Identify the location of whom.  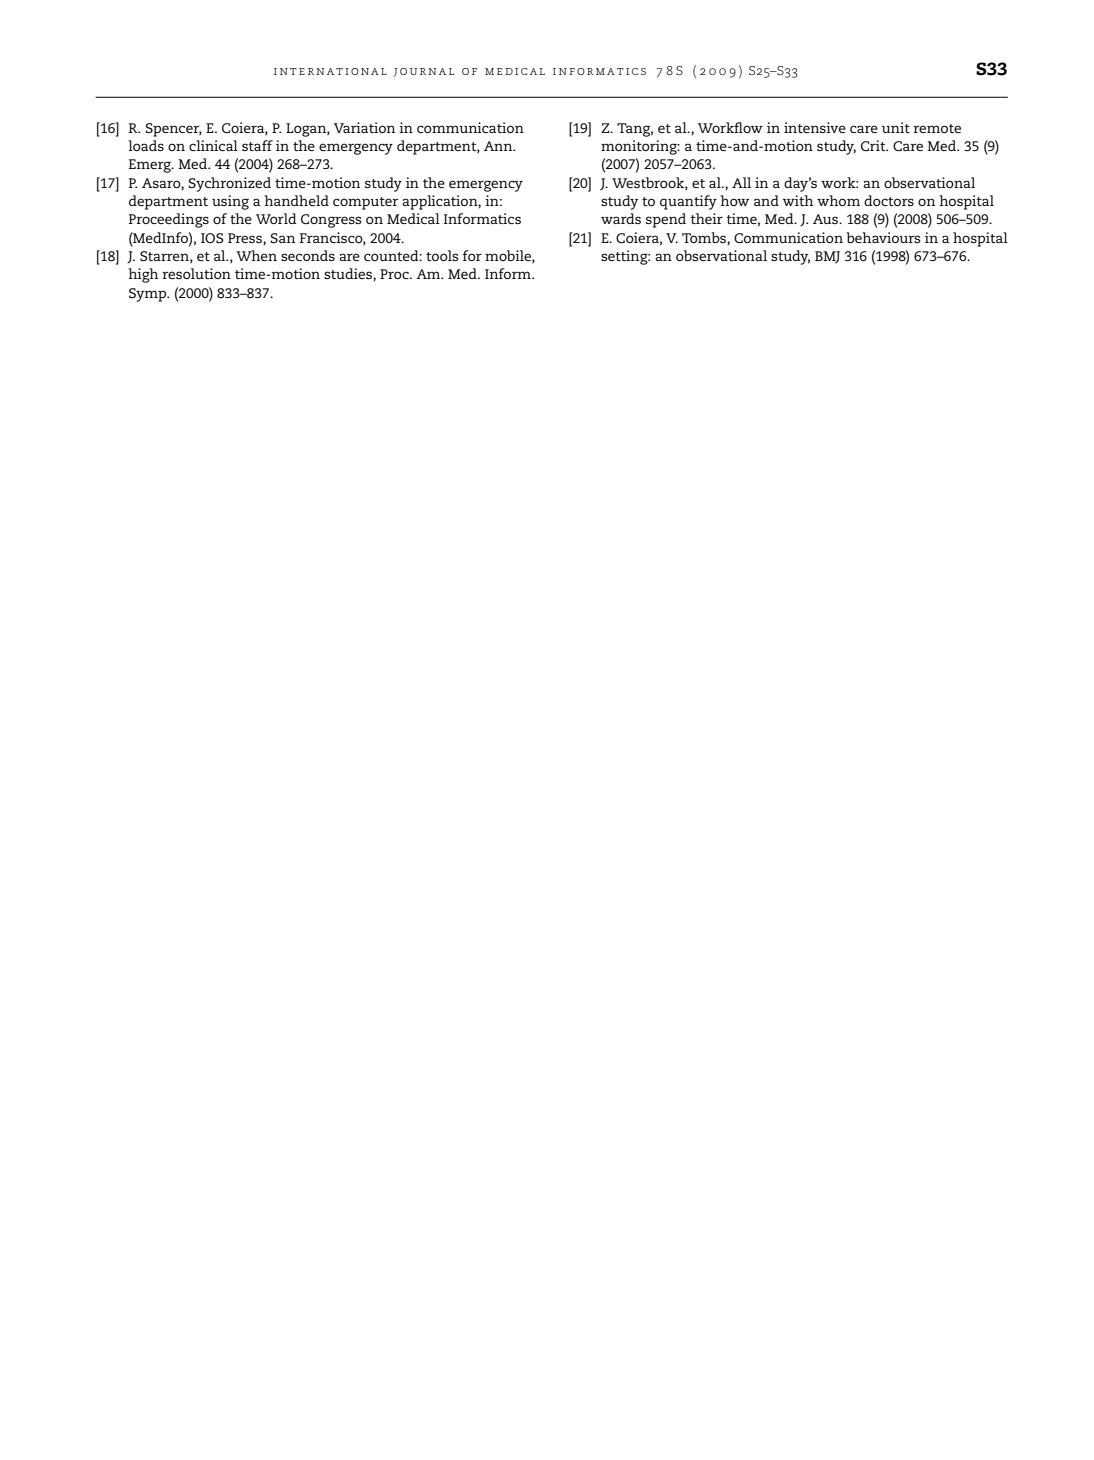
(838, 200).
